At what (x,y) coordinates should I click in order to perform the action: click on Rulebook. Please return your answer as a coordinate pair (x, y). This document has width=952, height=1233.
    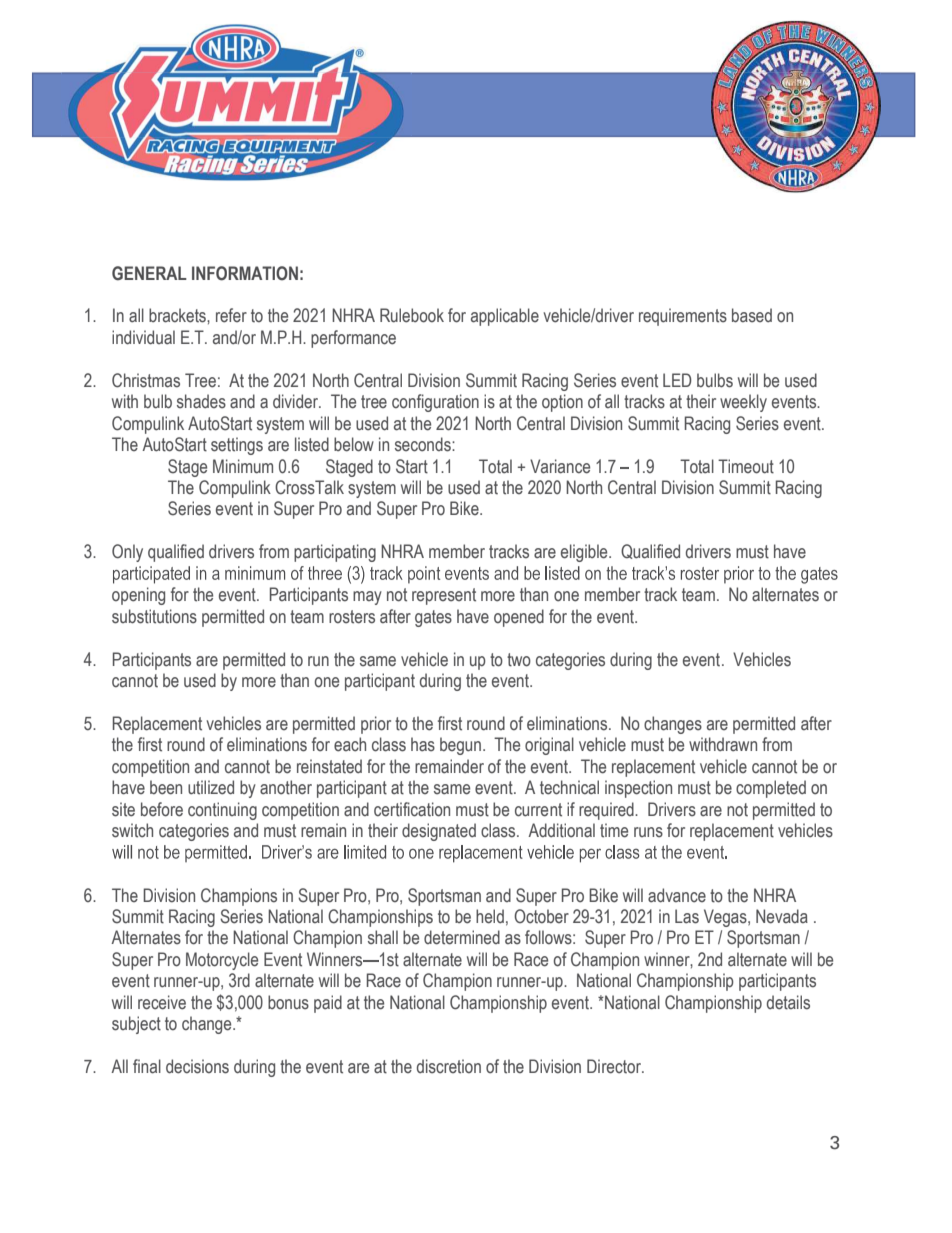
    Looking at the image, I should click on (412, 315).
